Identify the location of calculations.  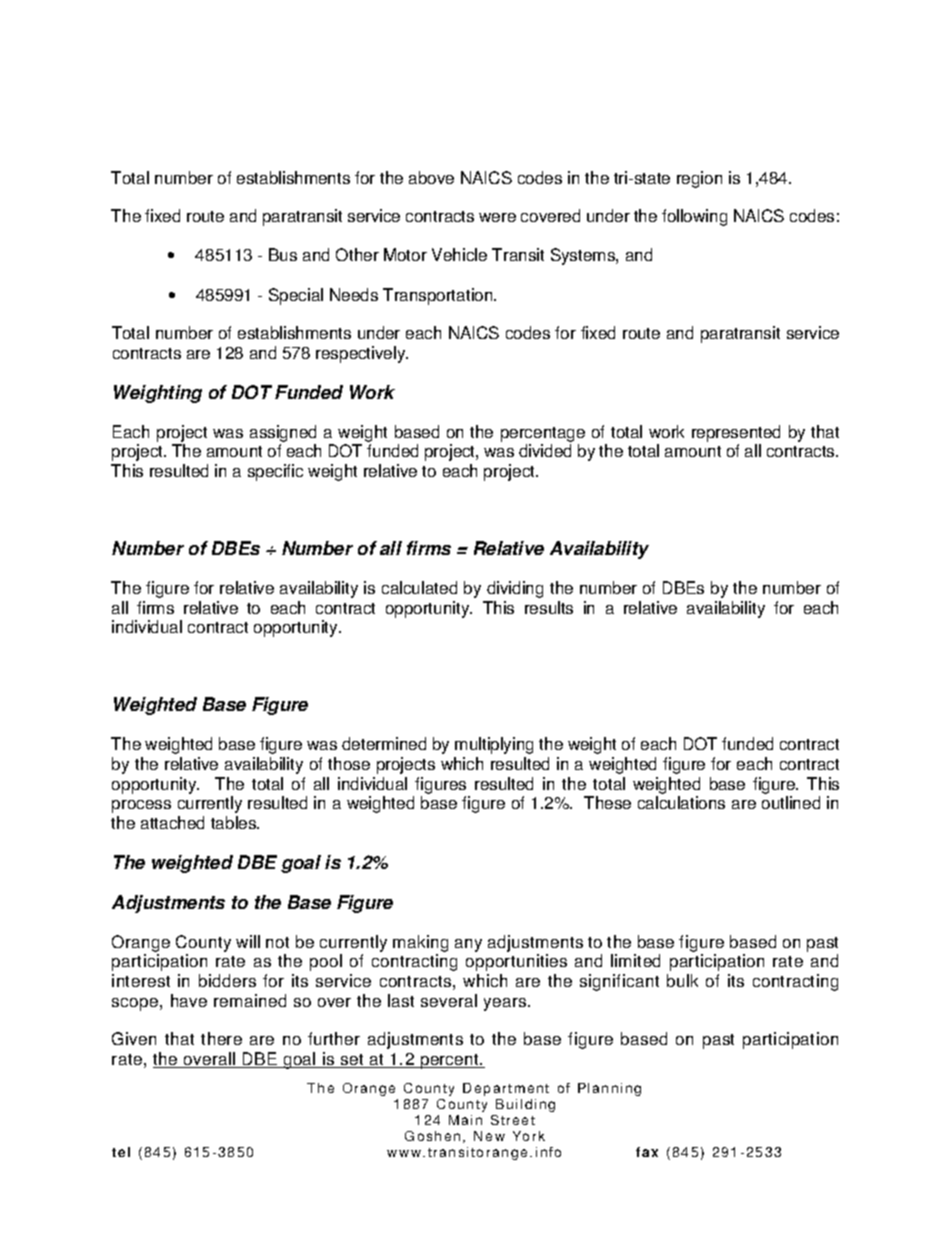
(681, 802).
